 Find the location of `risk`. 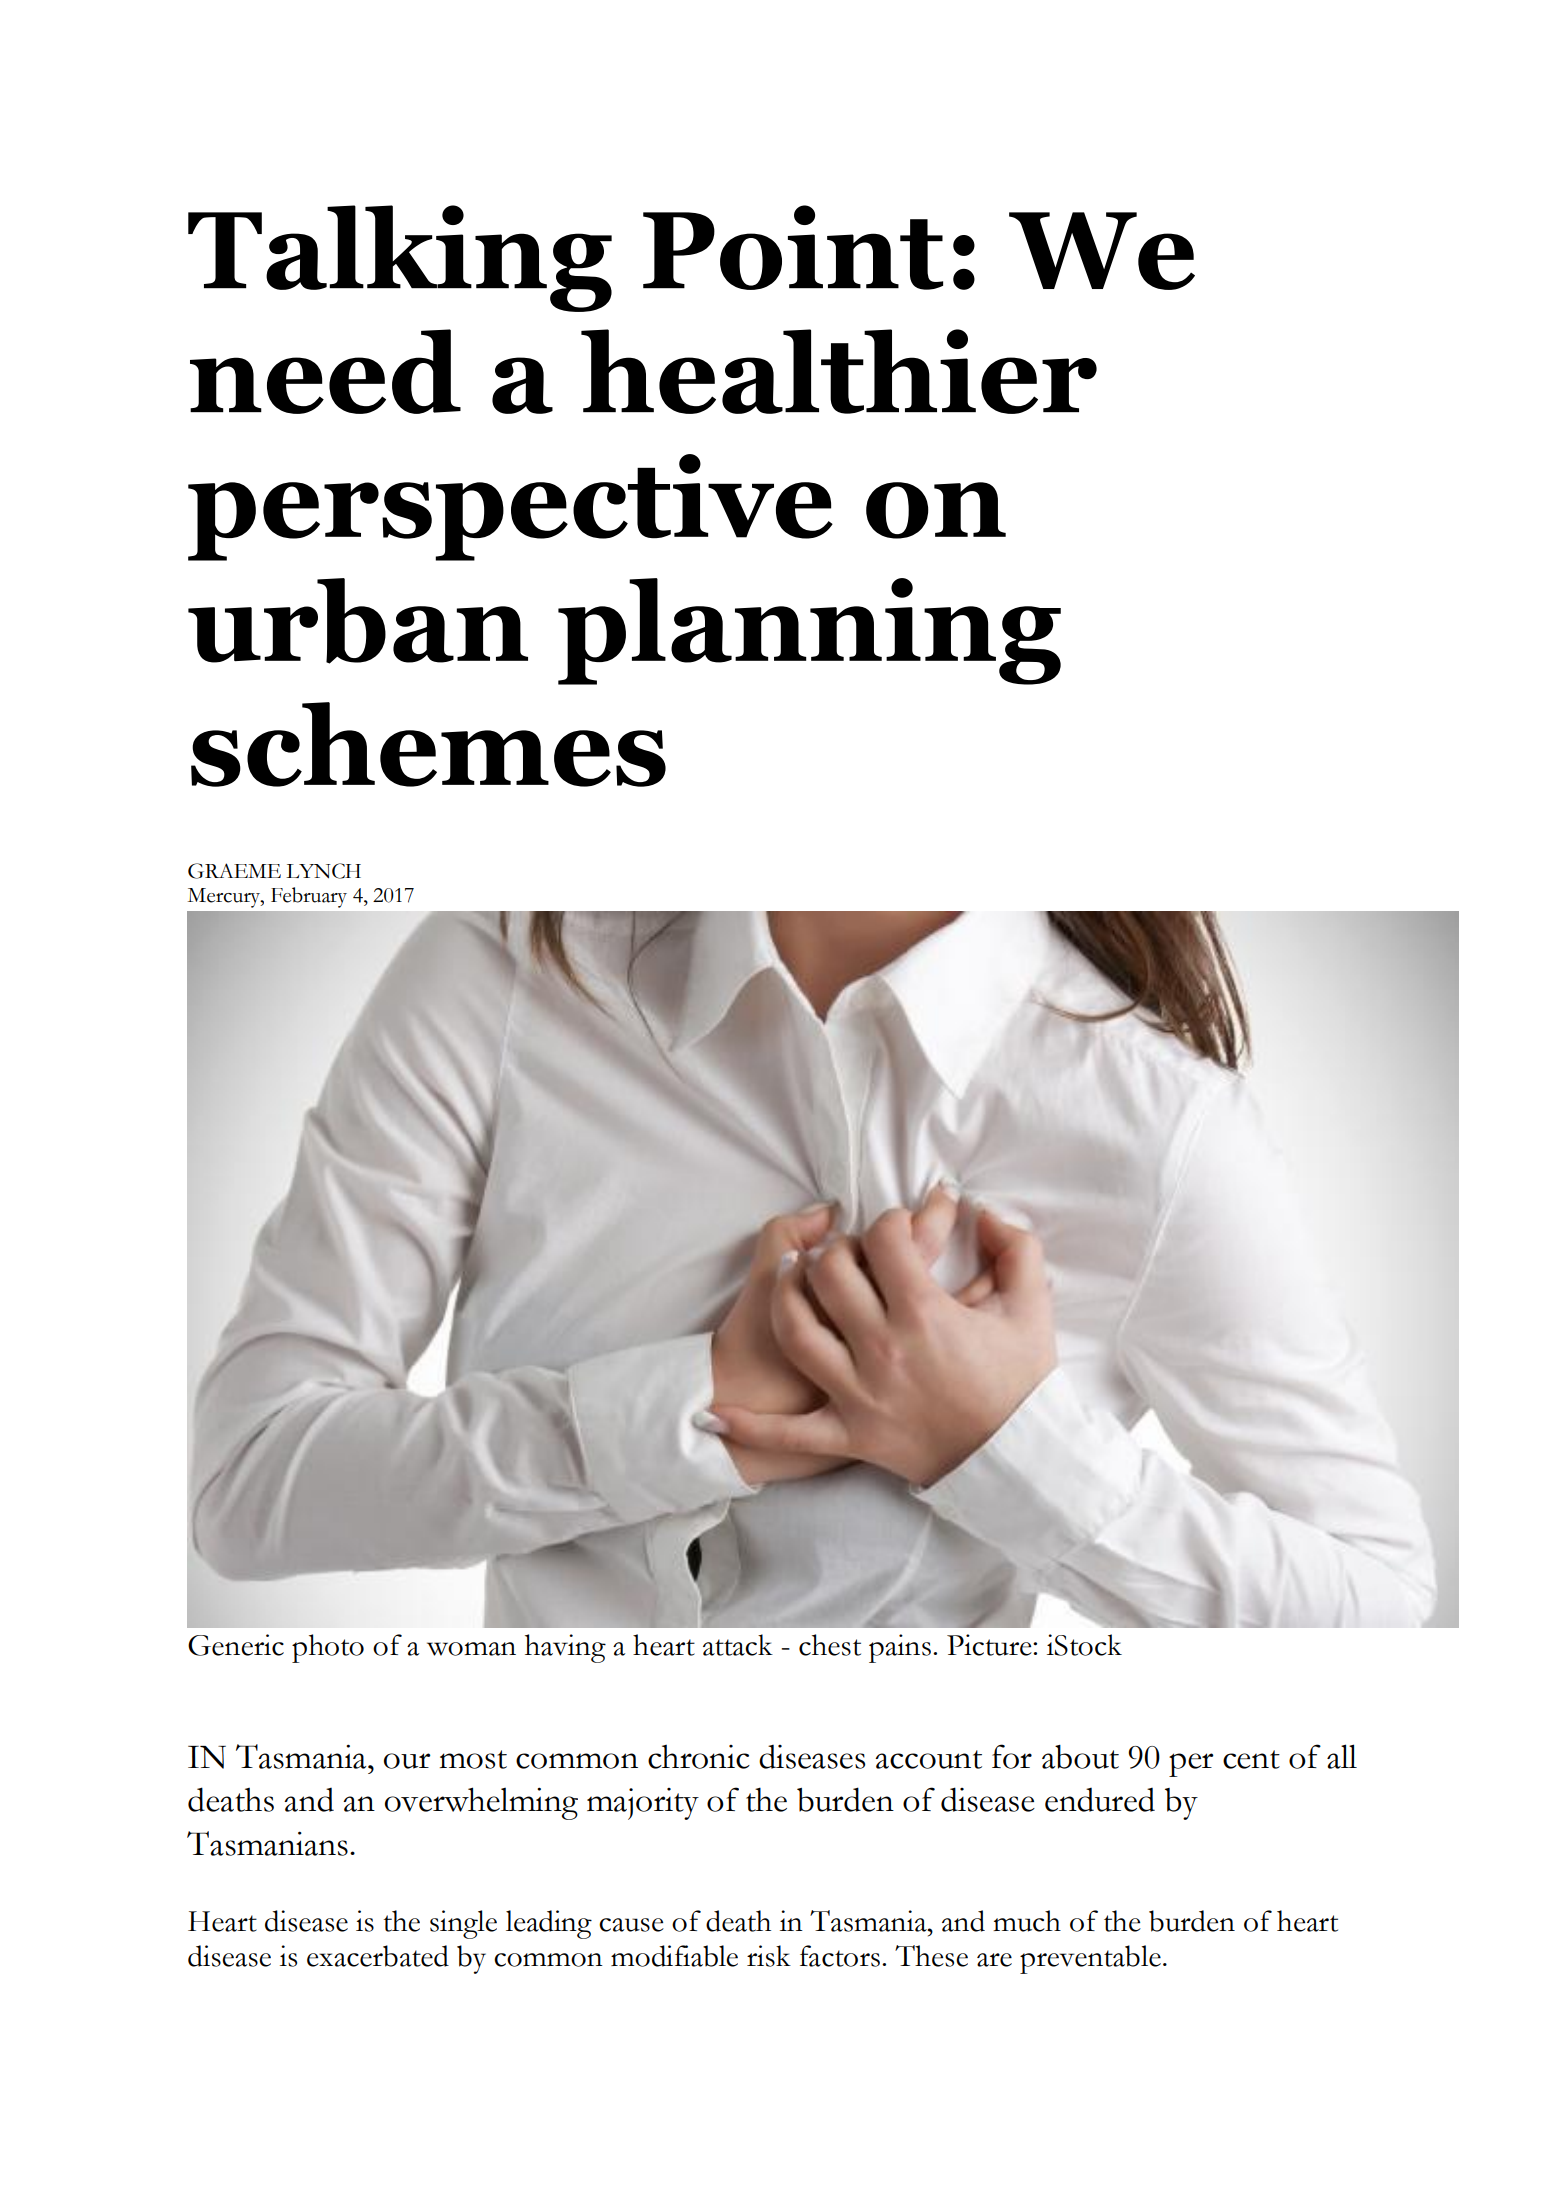

risk is located at coordinates (769, 1956).
